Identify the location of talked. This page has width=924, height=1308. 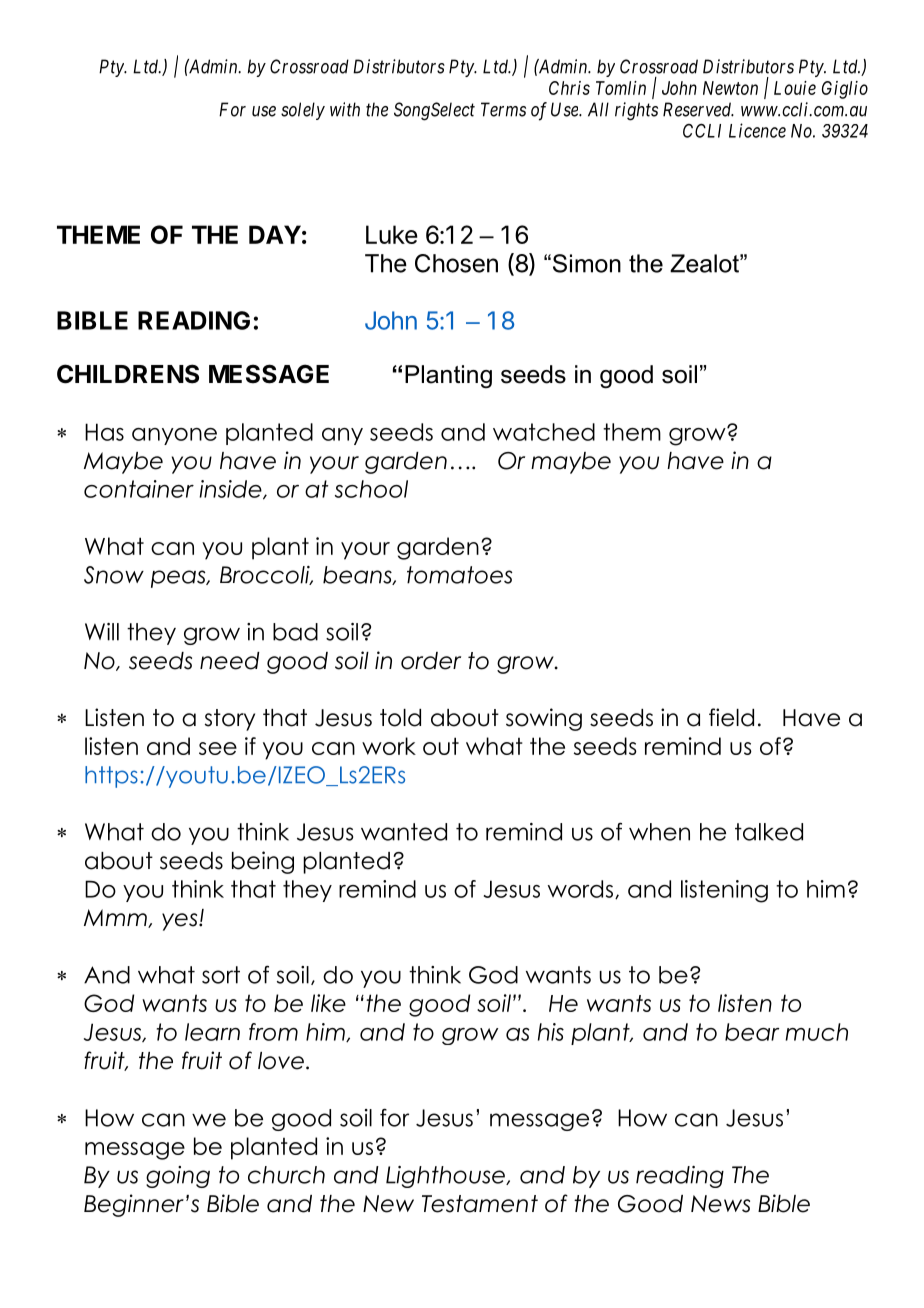
(769, 832).
